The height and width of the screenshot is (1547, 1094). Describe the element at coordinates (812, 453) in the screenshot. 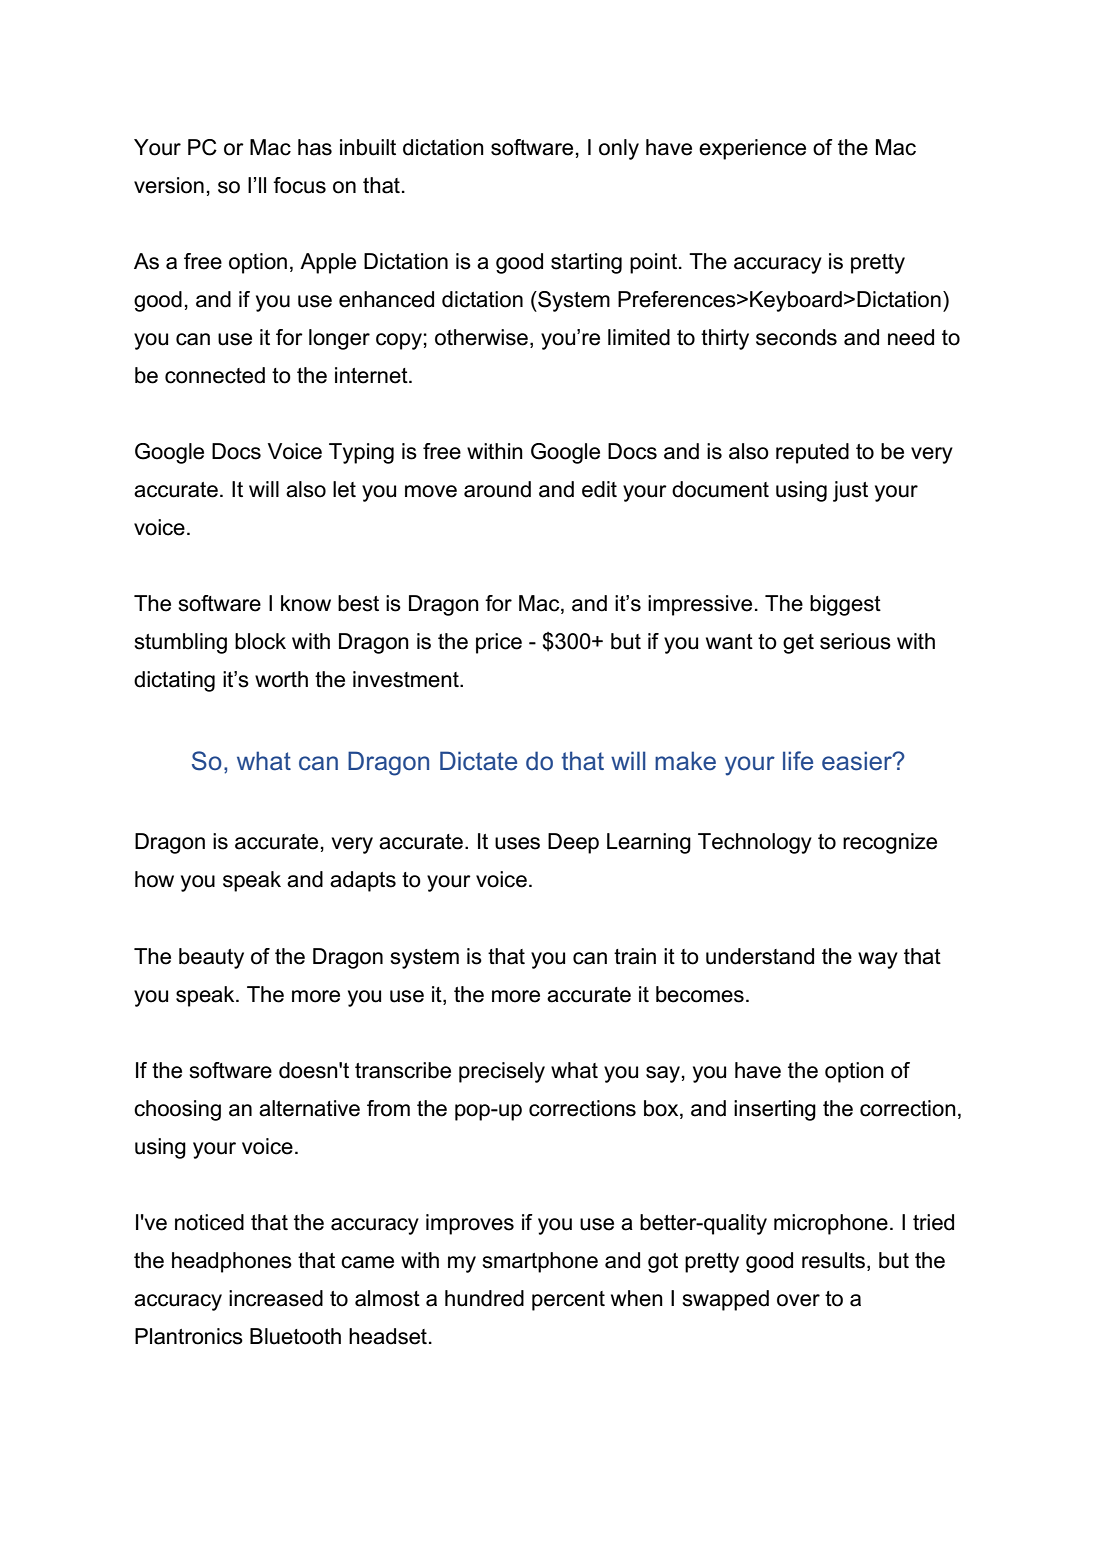

I see `reputed` at that location.
